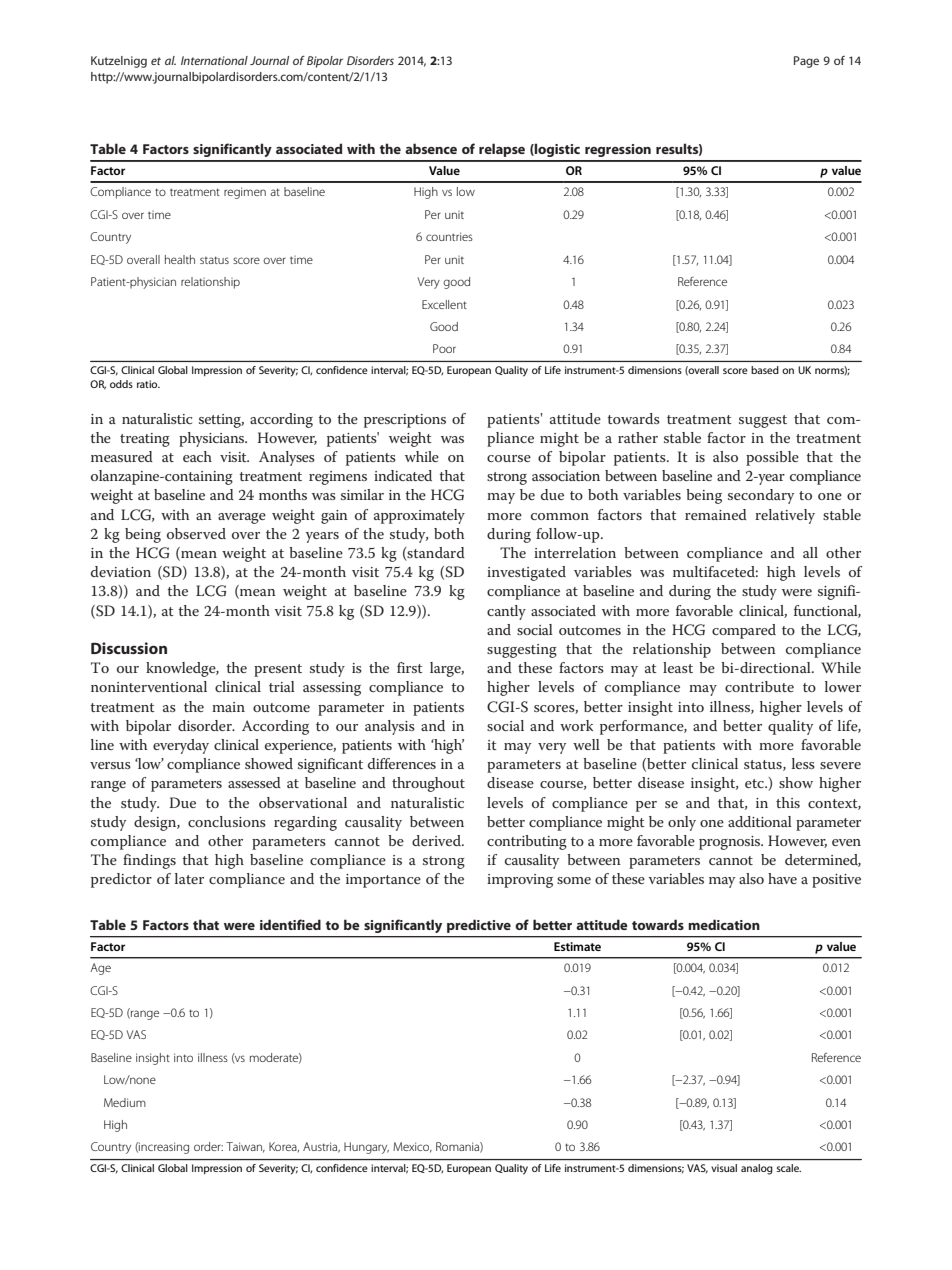 Image resolution: width=952 pixels, height=1270 pixels. I want to click on Page, so click(806, 62).
